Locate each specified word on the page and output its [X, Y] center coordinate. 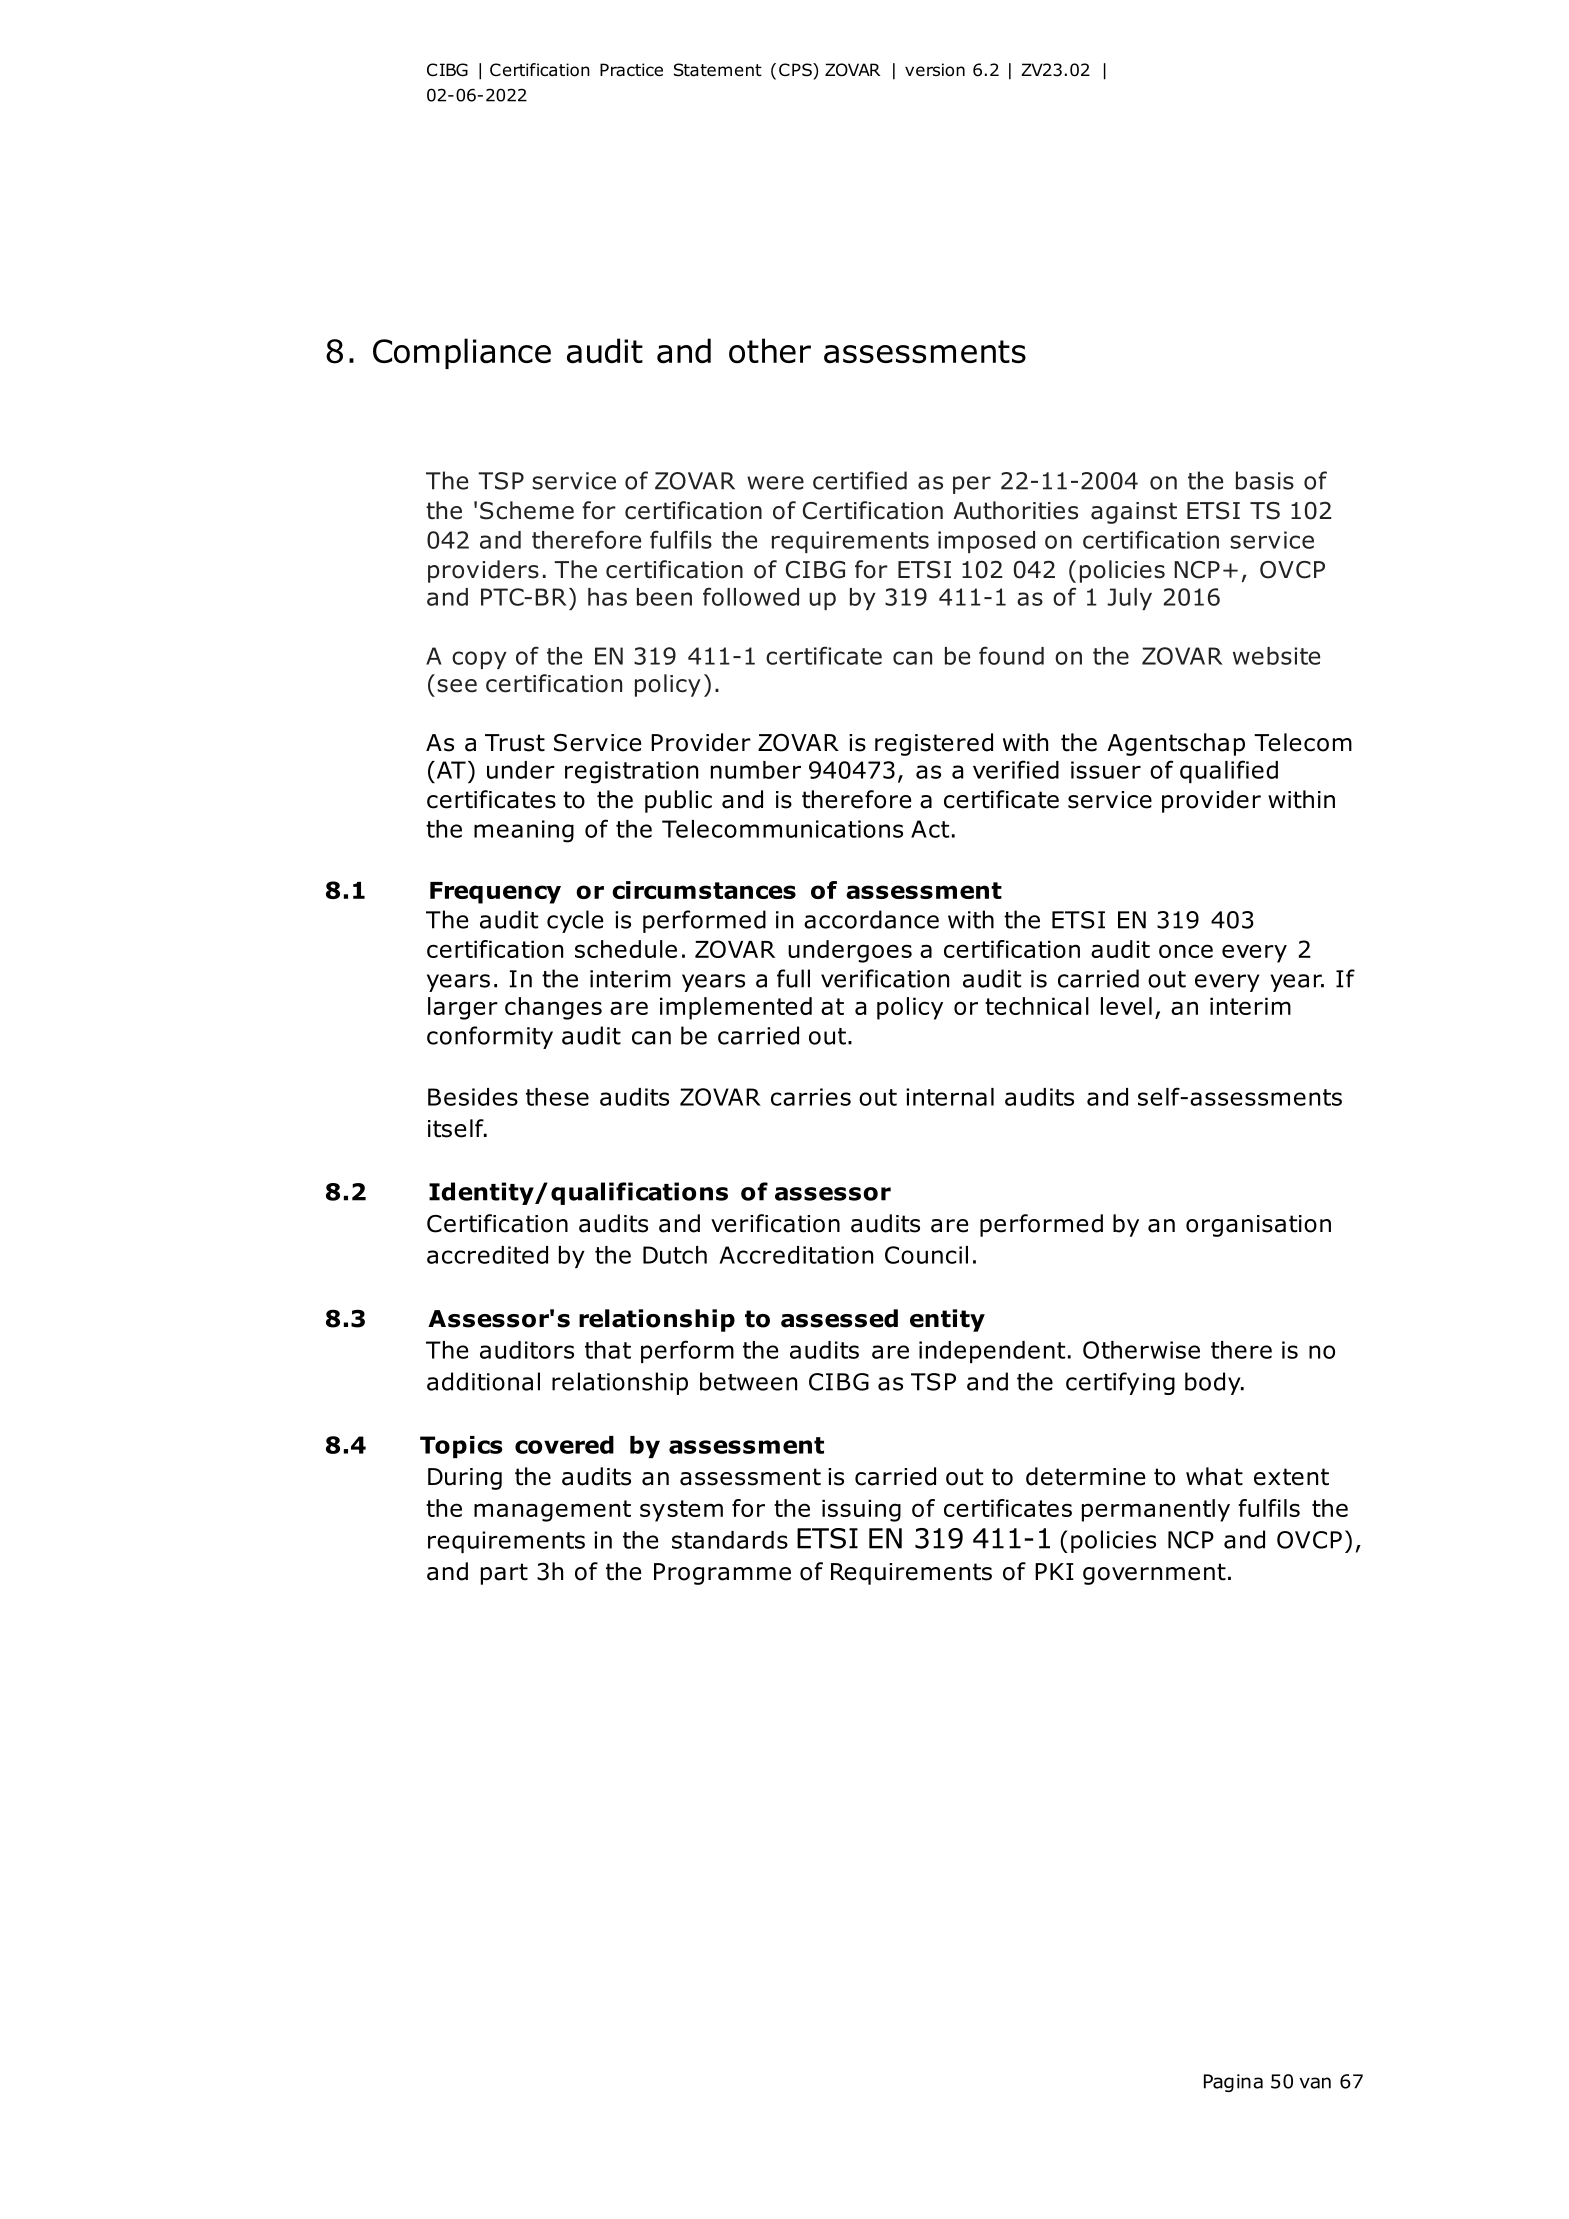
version [935, 70]
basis [1265, 480]
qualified [1229, 771]
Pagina [1233, 2083]
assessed [839, 1318]
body [1214, 1383]
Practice [631, 70]
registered [934, 744]
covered [564, 1445]
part [504, 1574]
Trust [515, 743]
